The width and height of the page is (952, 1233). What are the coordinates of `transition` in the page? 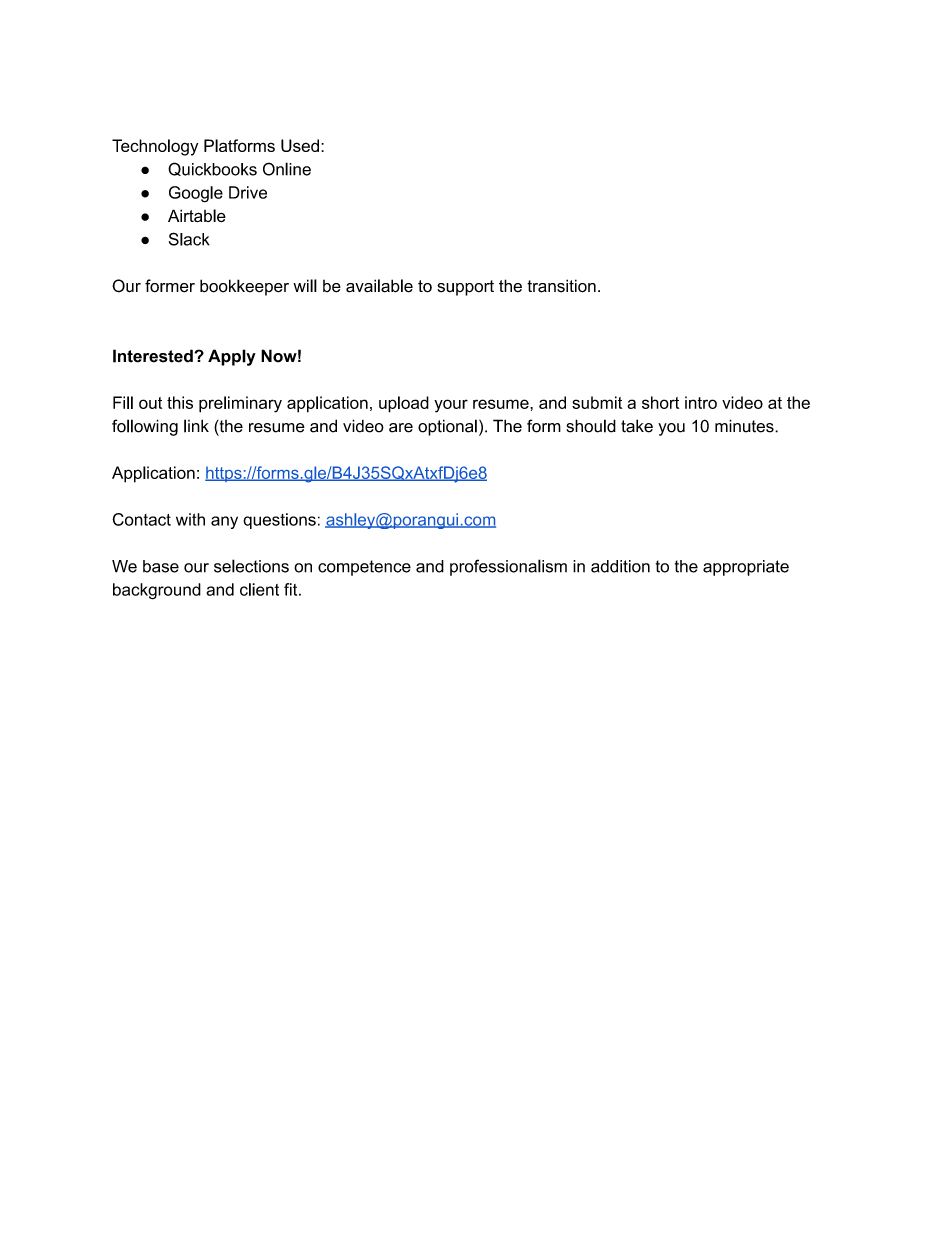 It's located at (561, 286).
